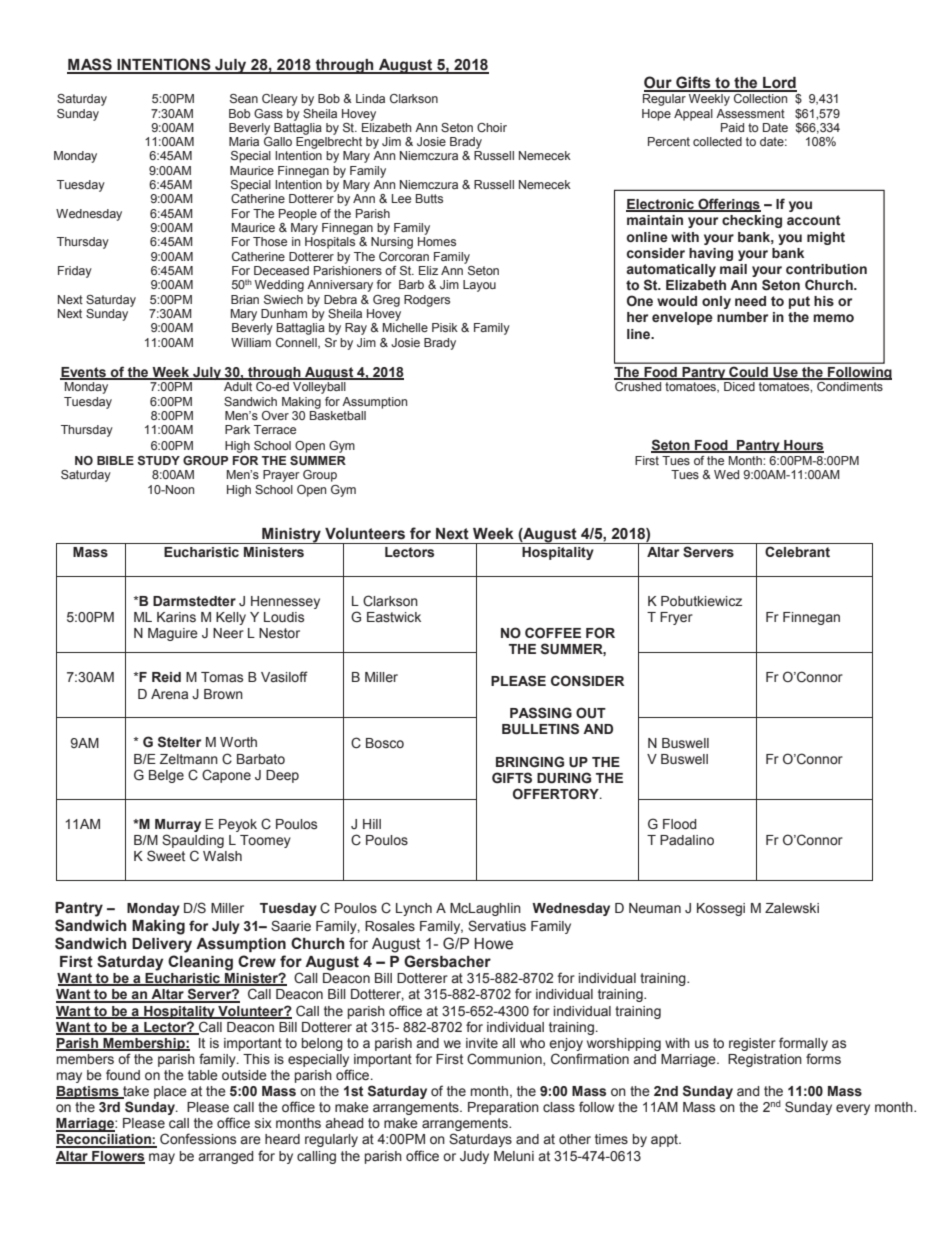  I want to click on Confessions, so click(198, 1139).
